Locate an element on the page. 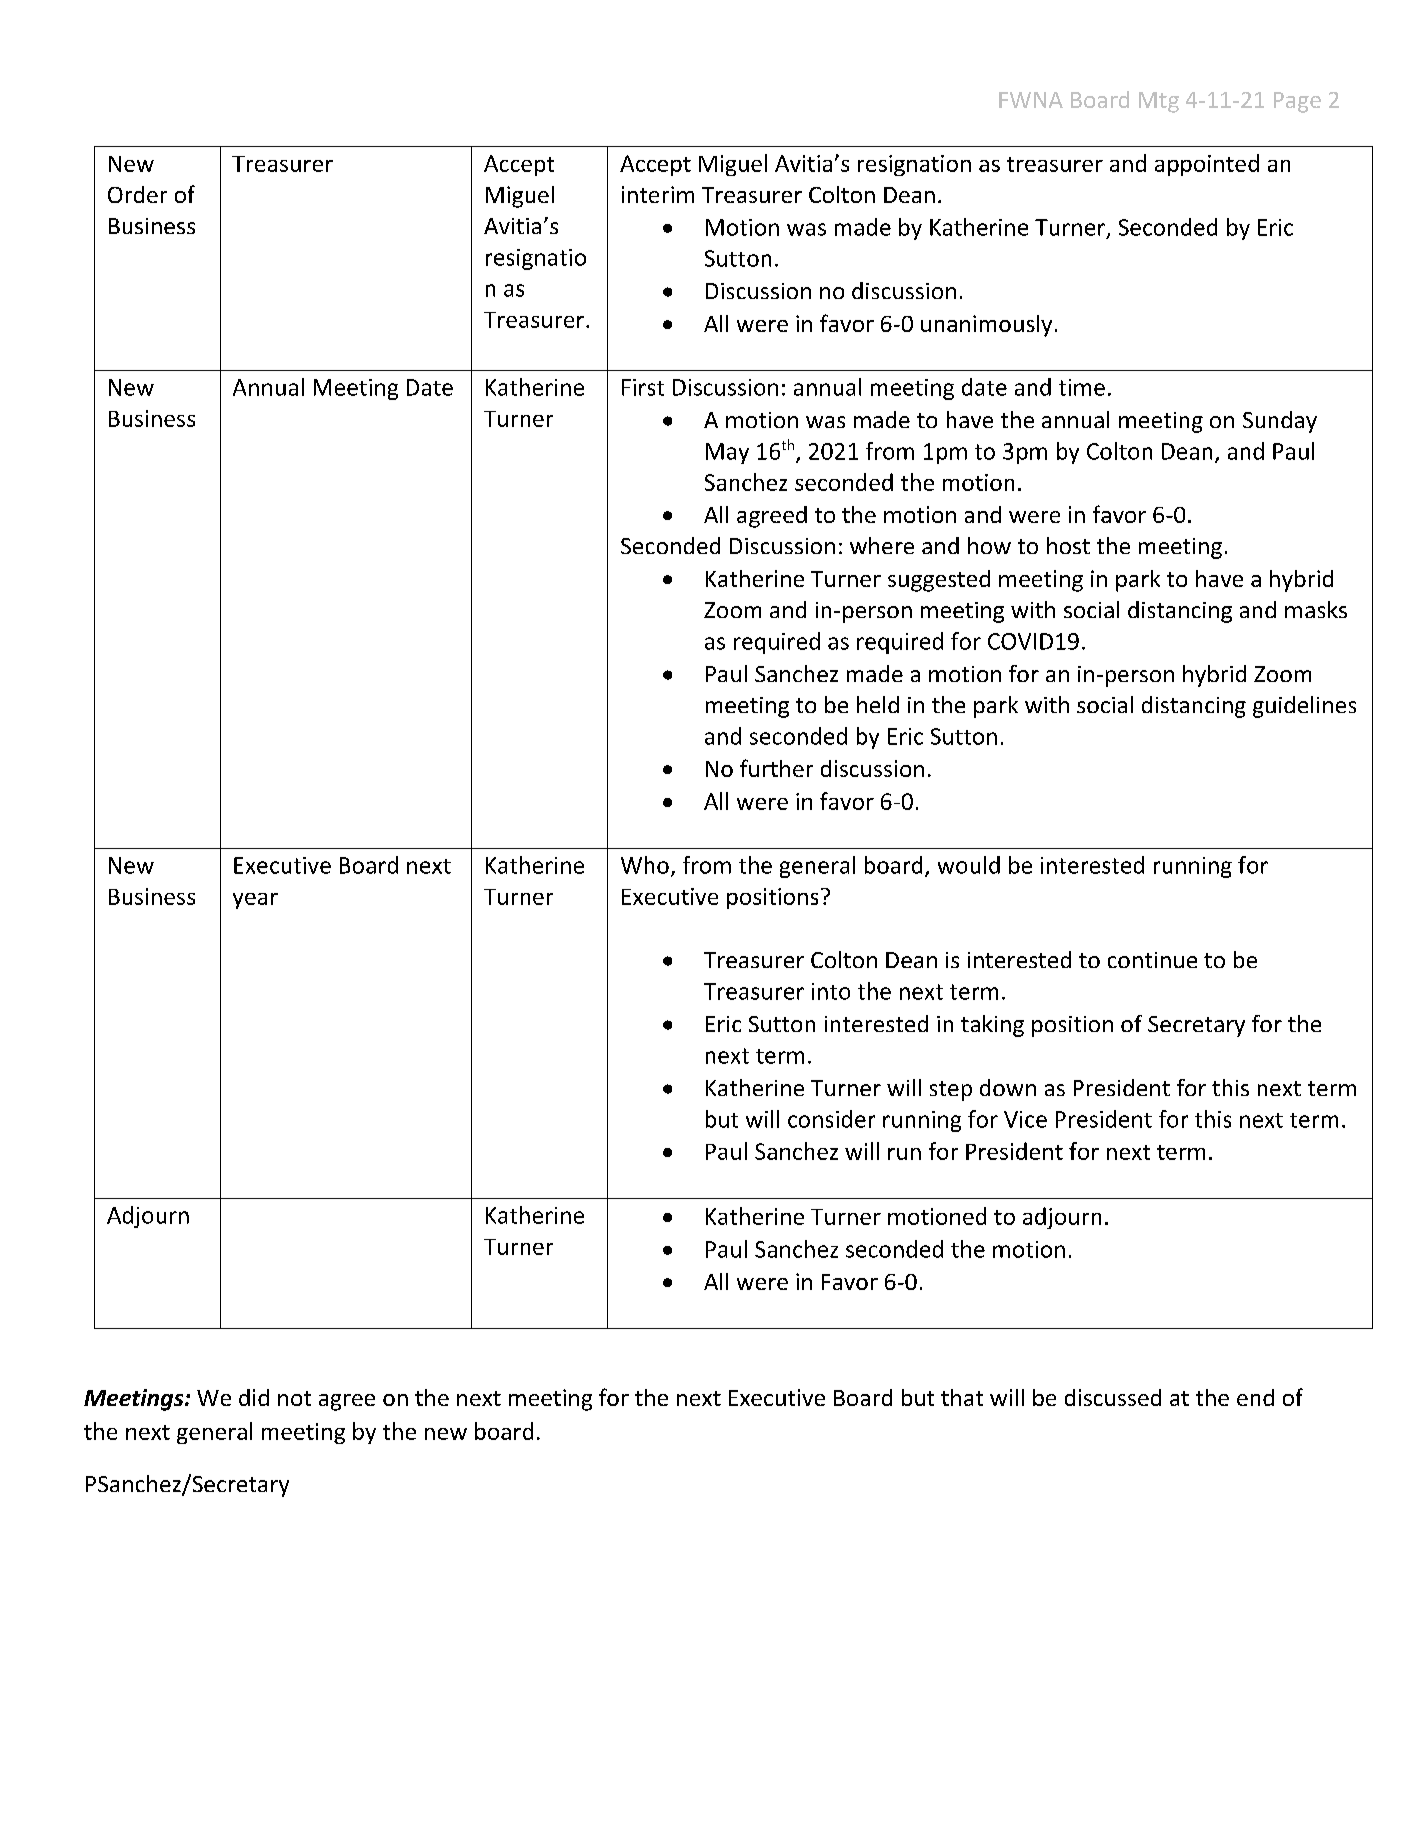 This document has height=1842, width=1424. First is located at coordinates (643, 387).
